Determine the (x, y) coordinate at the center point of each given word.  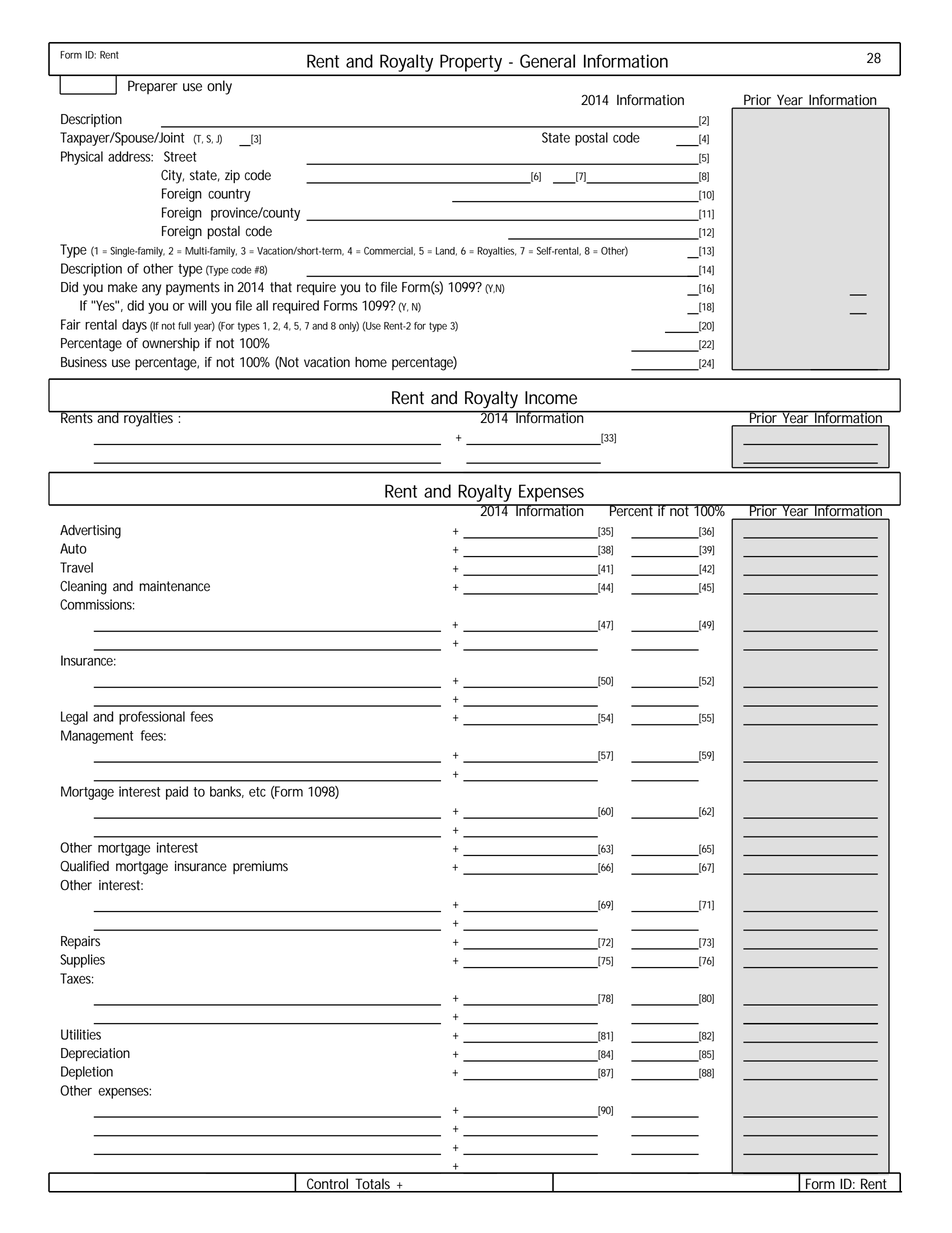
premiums (260, 867)
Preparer (153, 87)
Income (551, 398)
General (547, 61)
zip (232, 176)
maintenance (174, 586)
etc (257, 792)
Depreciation (95, 1054)
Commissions (97, 604)
